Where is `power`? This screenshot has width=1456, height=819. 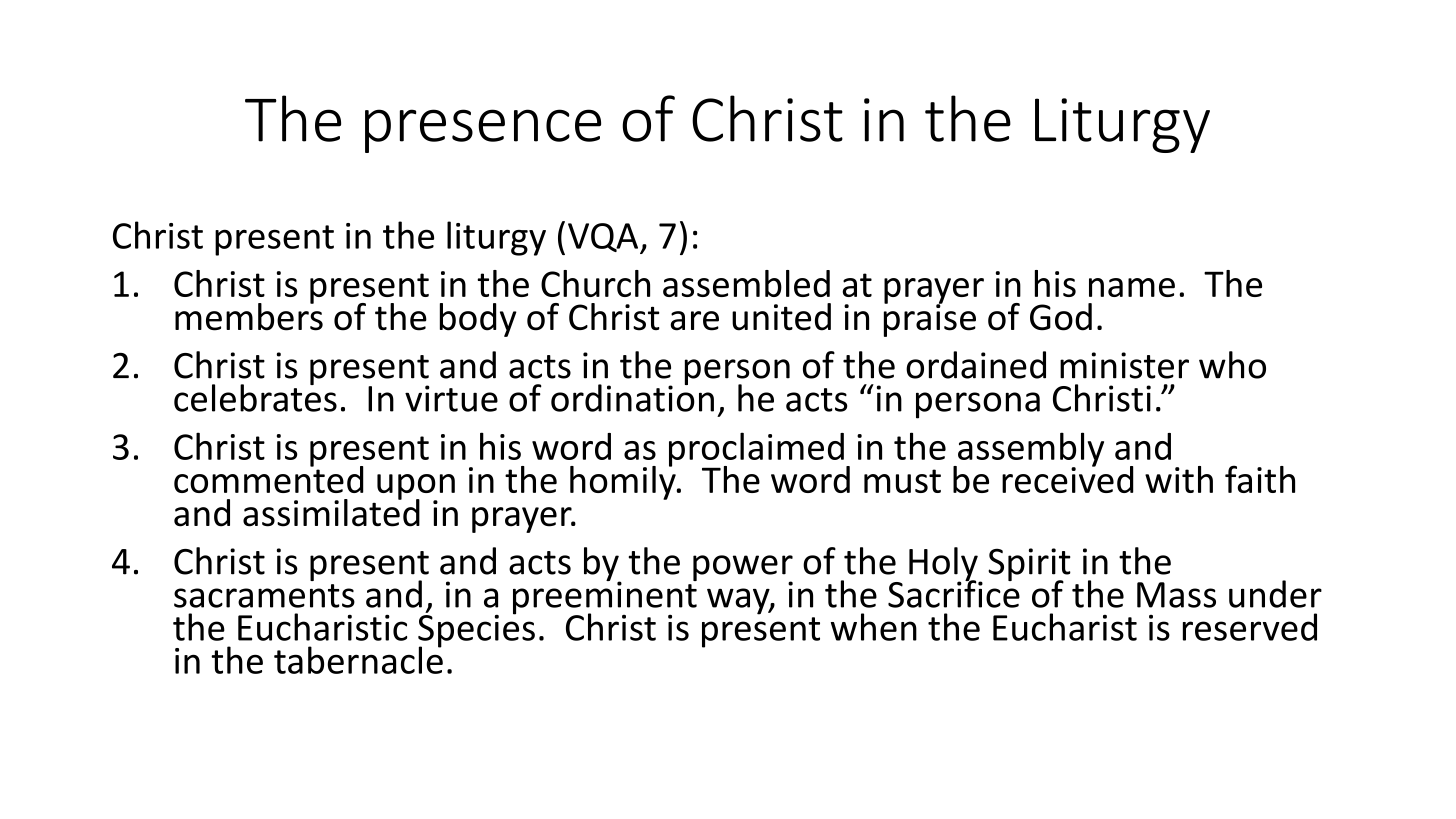
power is located at coordinates (743, 569).
